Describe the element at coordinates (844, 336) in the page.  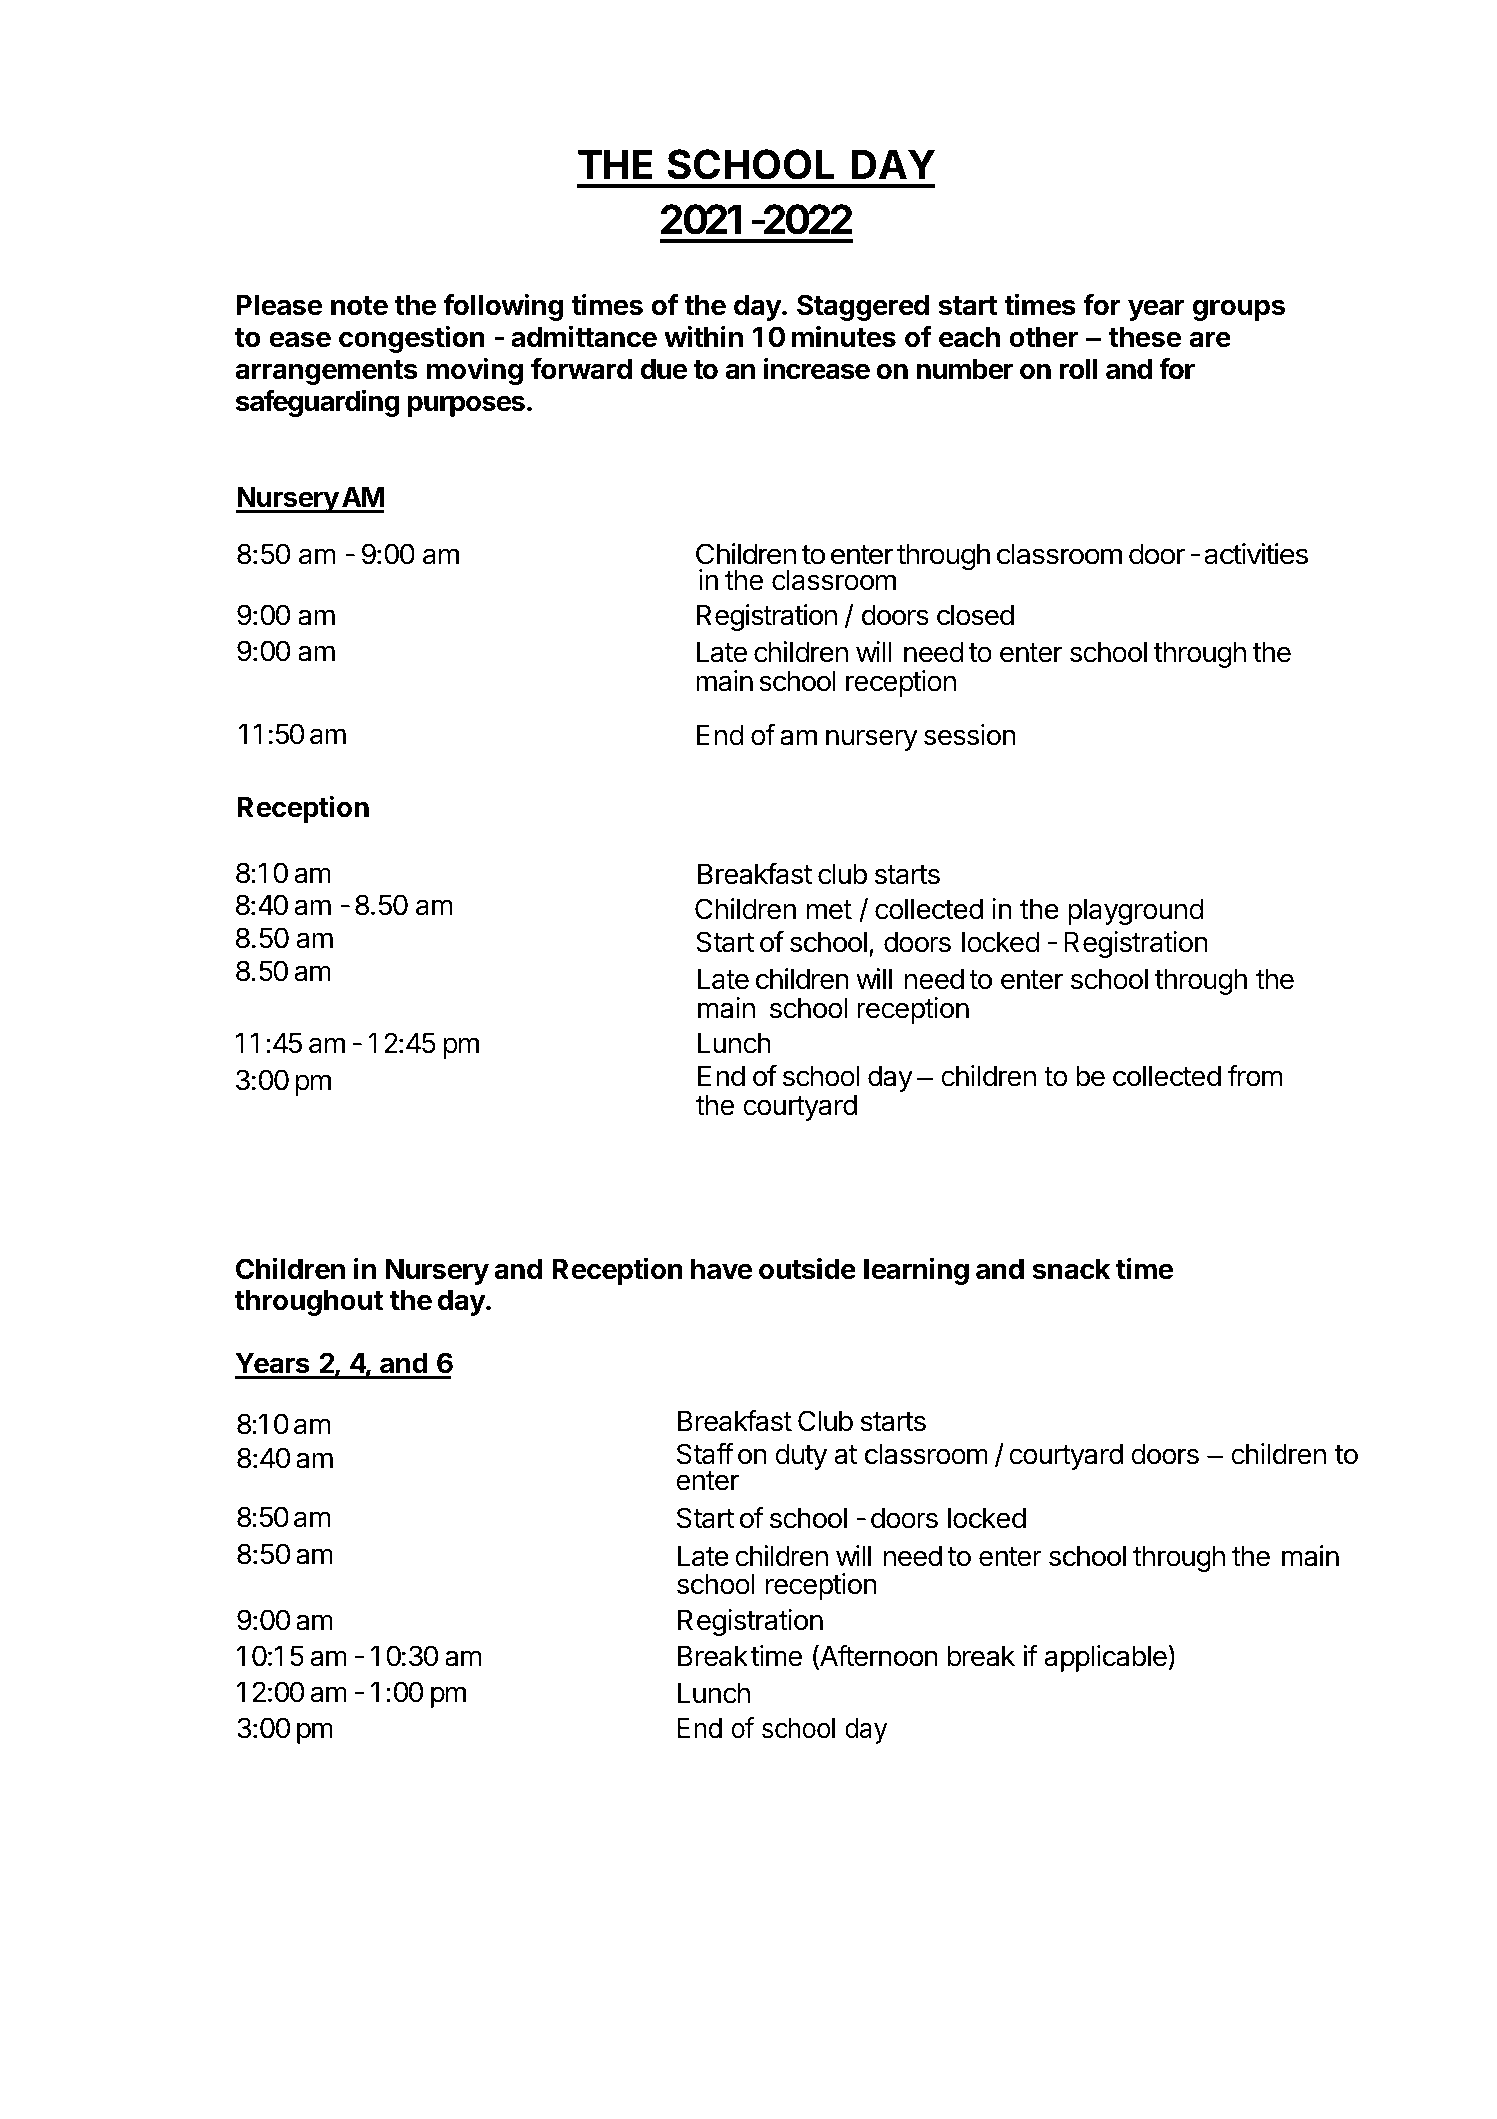
I see `minutes` at that location.
